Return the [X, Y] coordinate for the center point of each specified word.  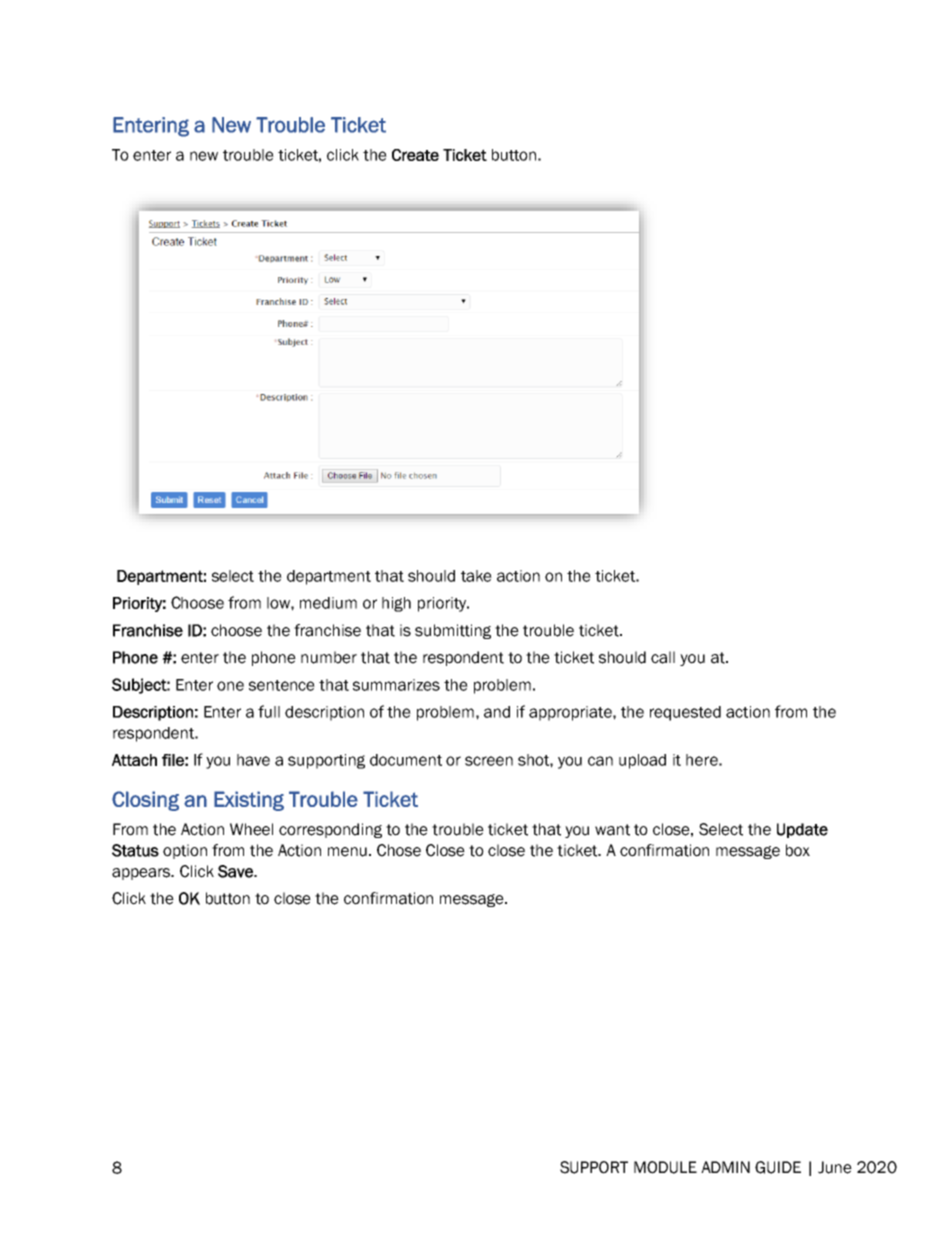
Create [415, 155]
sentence [282, 685]
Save [236, 871]
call [663, 657]
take [476, 576]
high [396, 604]
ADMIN [725, 1167]
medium [328, 603]
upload [642, 761]
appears [142, 874]
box [798, 850]
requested [685, 713]
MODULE [665, 1167]
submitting [453, 631]
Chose [399, 850]
